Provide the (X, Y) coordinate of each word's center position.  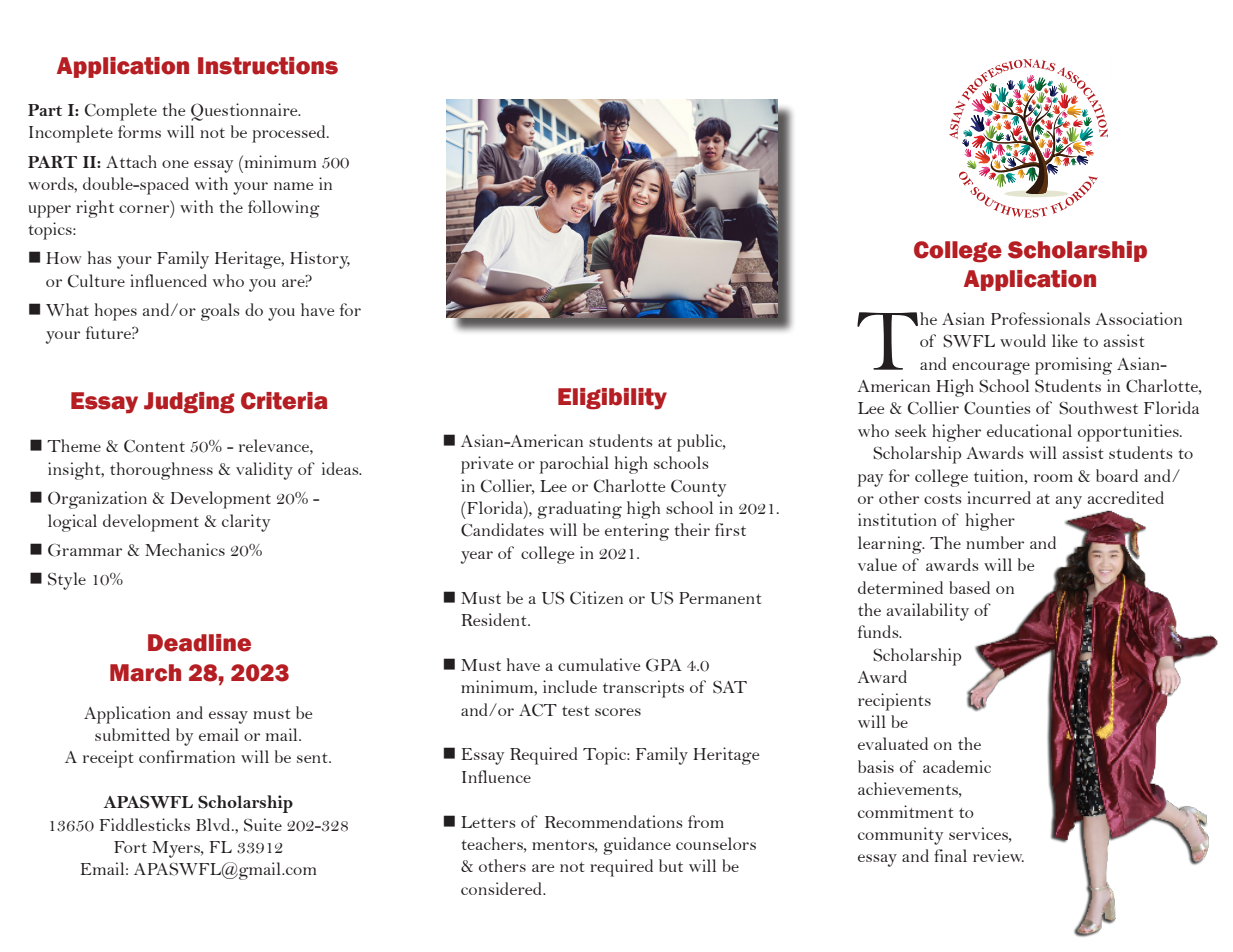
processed (290, 134)
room (1053, 478)
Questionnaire (245, 112)
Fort (130, 847)
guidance (637, 846)
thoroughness (161, 471)
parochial (574, 465)
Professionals (1040, 318)
